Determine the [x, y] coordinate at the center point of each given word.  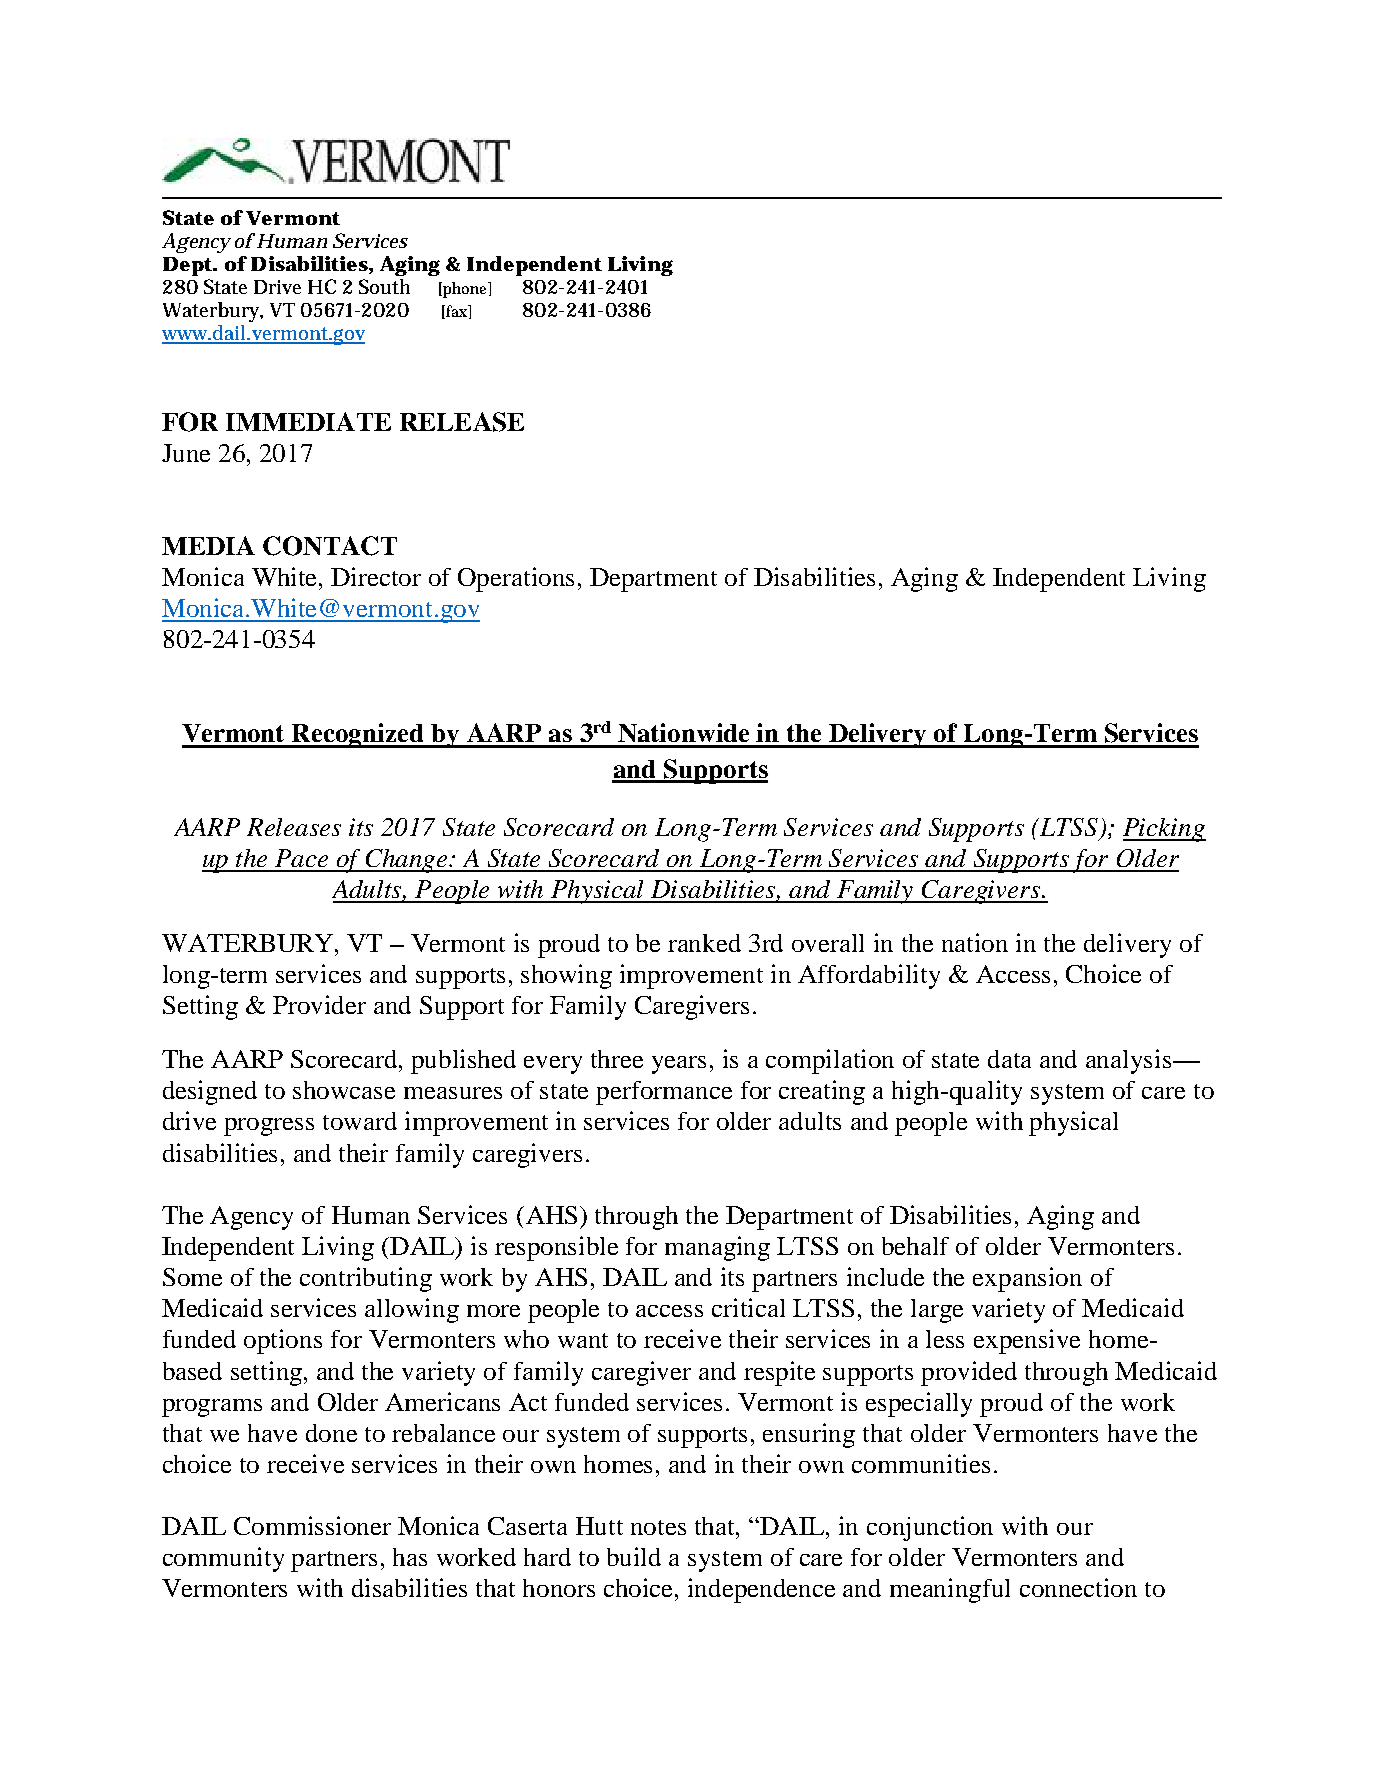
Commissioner [312, 1525]
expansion [1027, 1279]
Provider [319, 1004]
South [384, 286]
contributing [366, 1279]
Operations [516, 579]
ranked [704, 943]
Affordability [869, 976]
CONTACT [330, 546]
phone [465, 290]
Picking [1164, 830]
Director [376, 576]
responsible [556, 1248]
